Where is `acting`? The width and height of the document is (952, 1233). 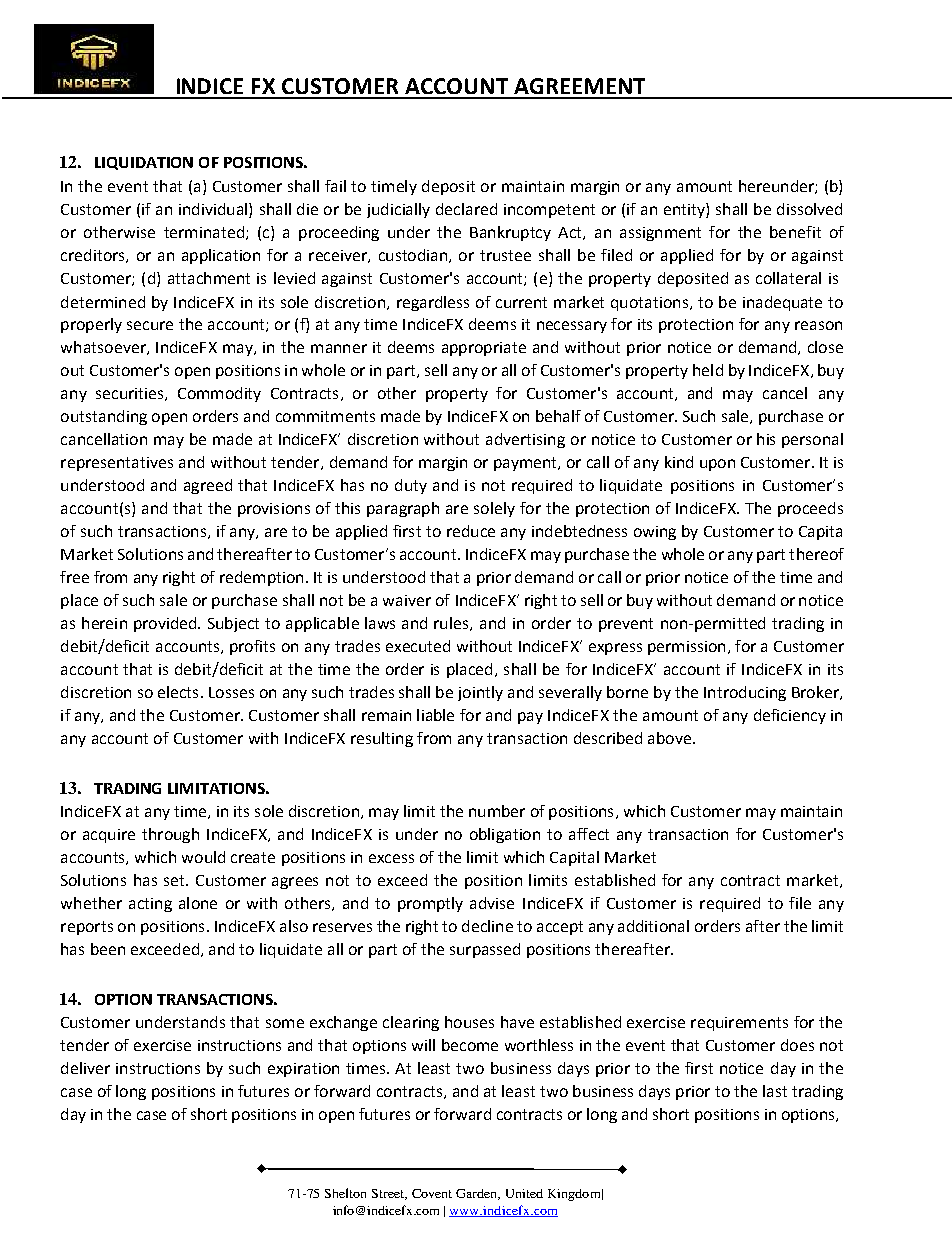
acting is located at coordinates (150, 905).
